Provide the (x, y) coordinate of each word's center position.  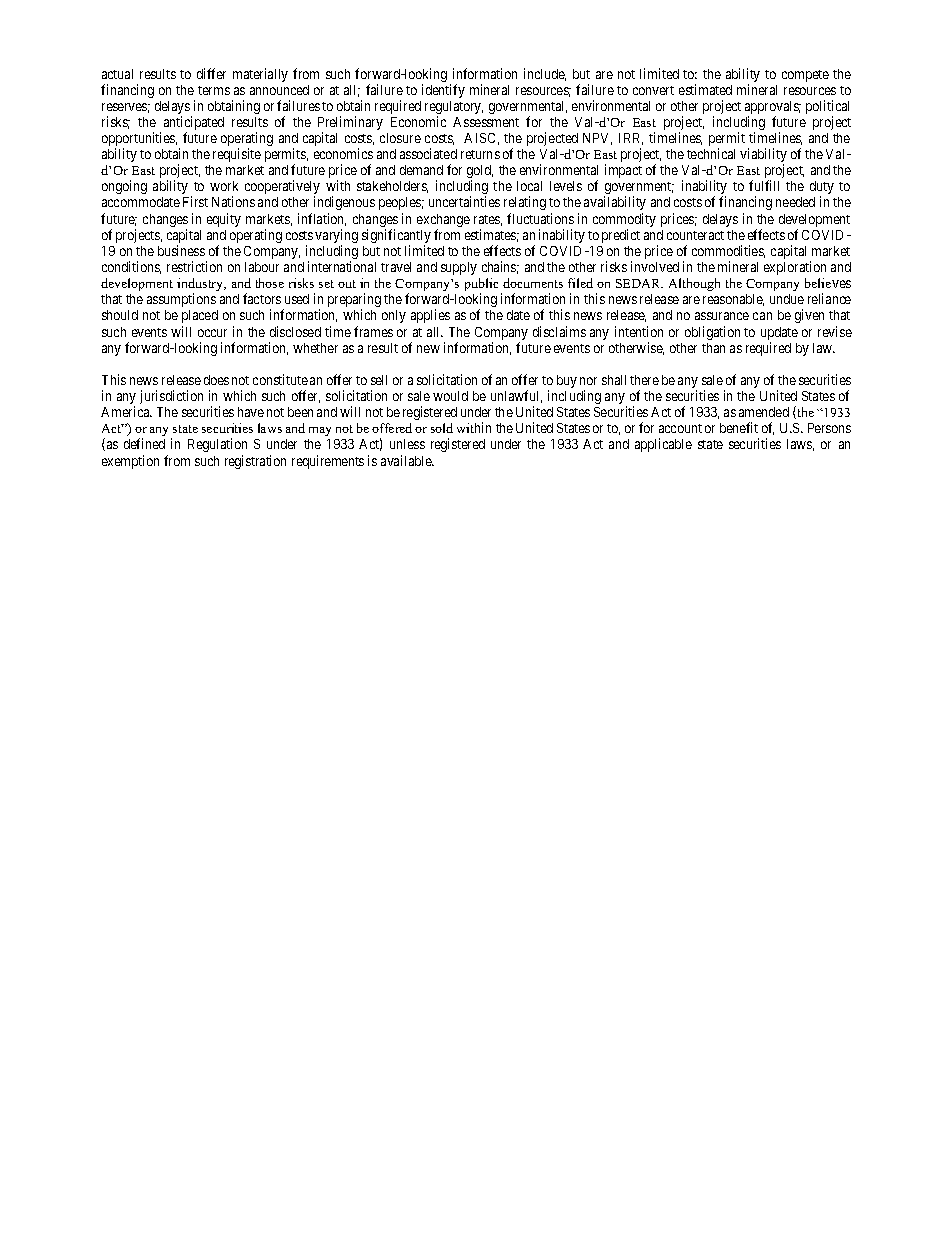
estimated (705, 89)
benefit (739, 427)
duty (822, 189)
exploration (795, 268)
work (224, 186)
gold (480, 173)
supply (459, 268)
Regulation (217, 445)
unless (407, 444)
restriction (194, 266)
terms (214, 90)
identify (443, 91)
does (216, 380)
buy (567, 381)
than (713, 348)
